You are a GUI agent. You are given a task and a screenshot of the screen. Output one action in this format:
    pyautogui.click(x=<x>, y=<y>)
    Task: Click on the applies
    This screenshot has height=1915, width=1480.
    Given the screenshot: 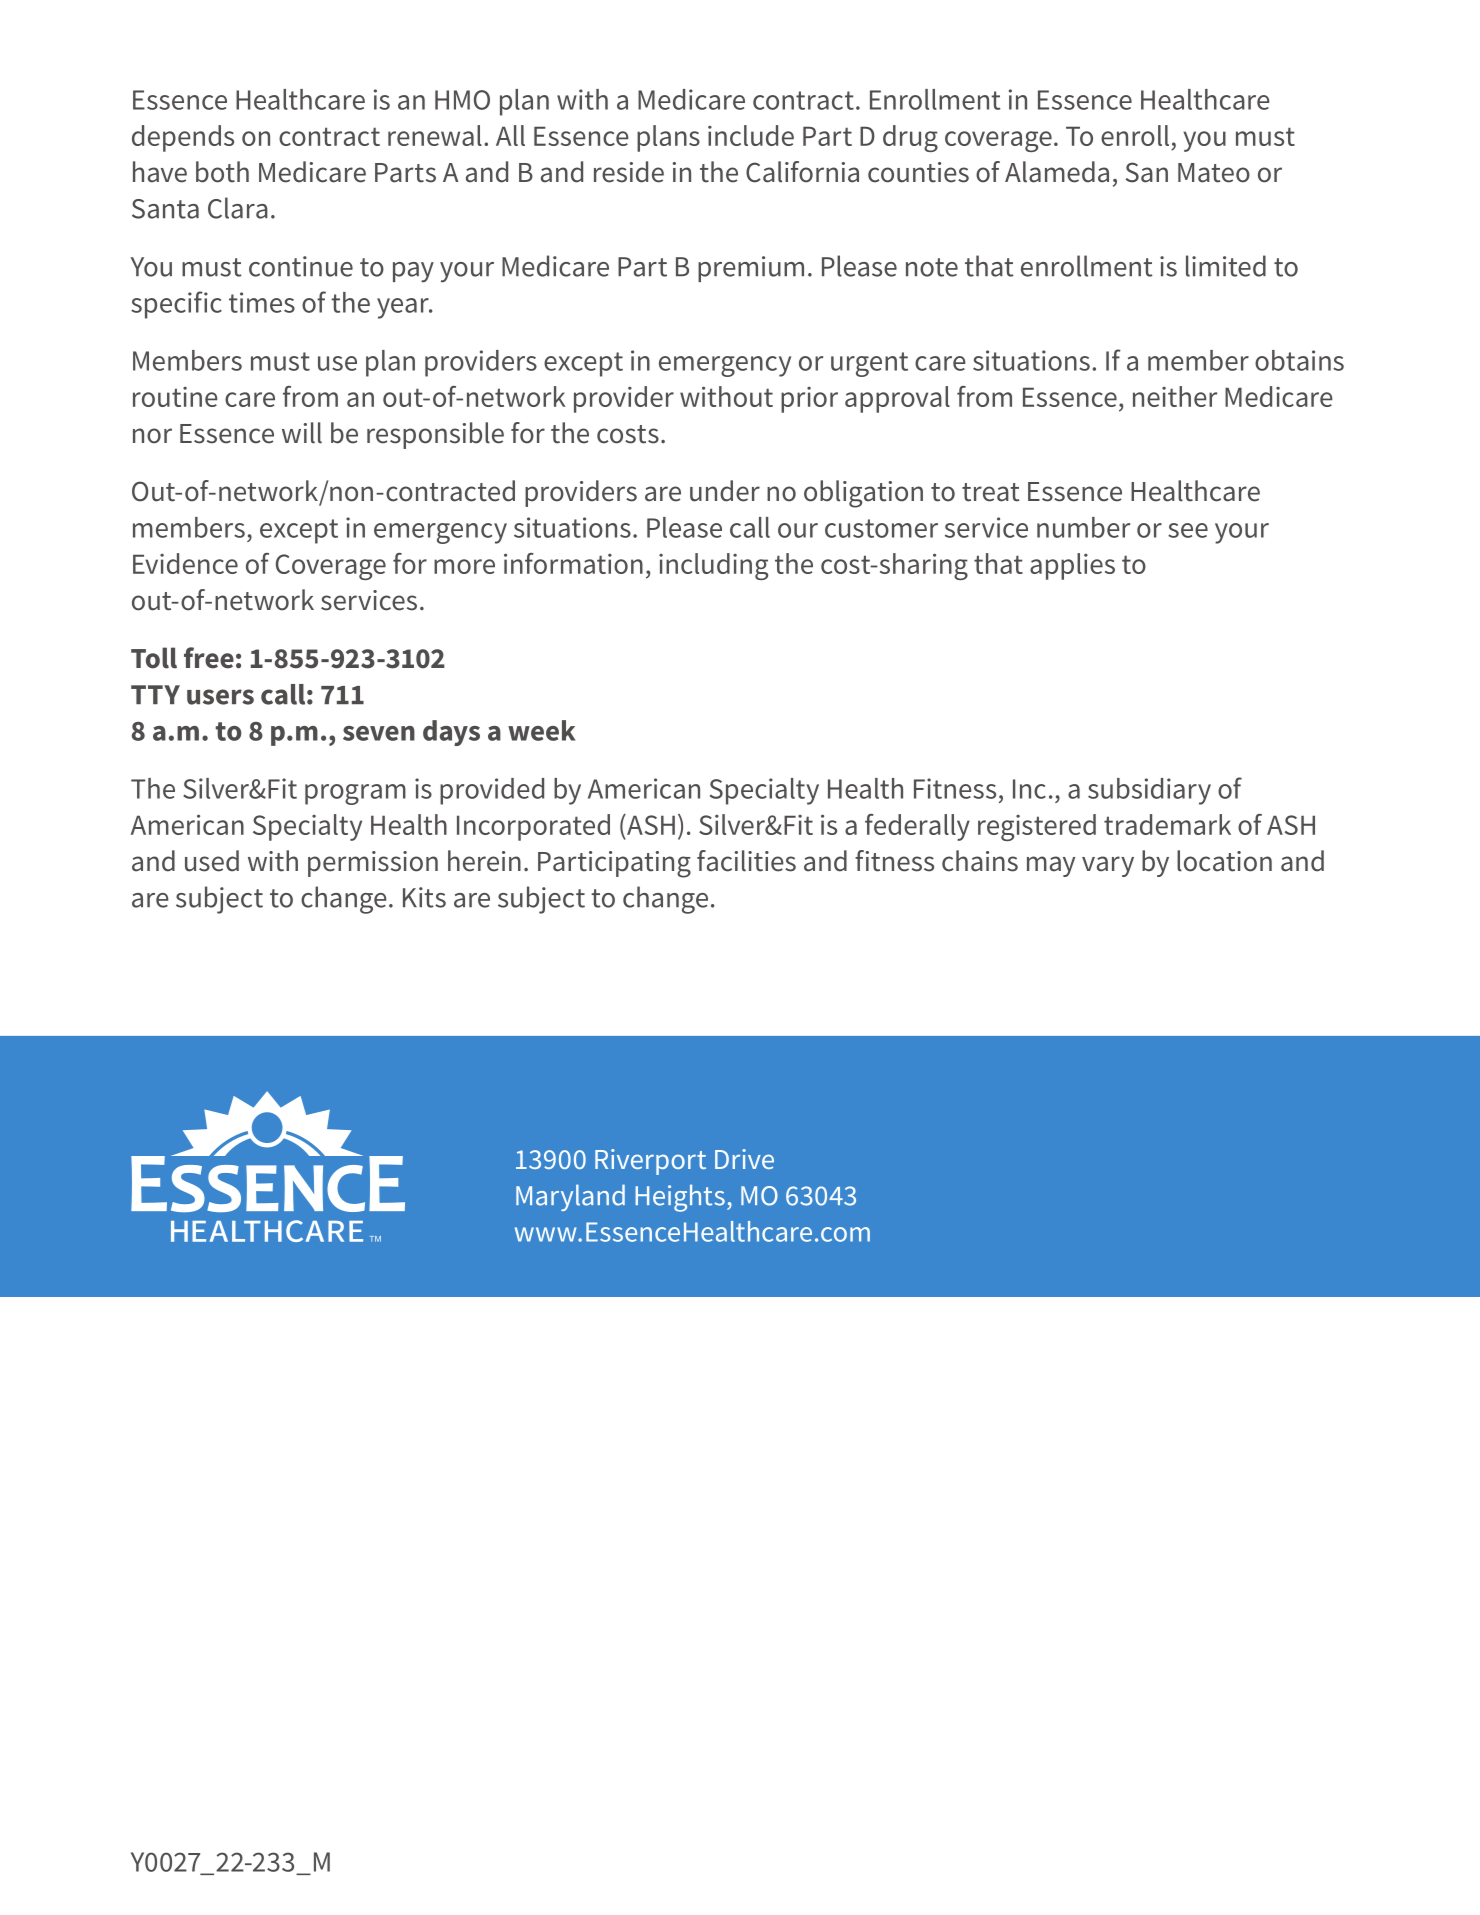 What is the action you would take?
    pyautogui.click(x=1072, y=566)
